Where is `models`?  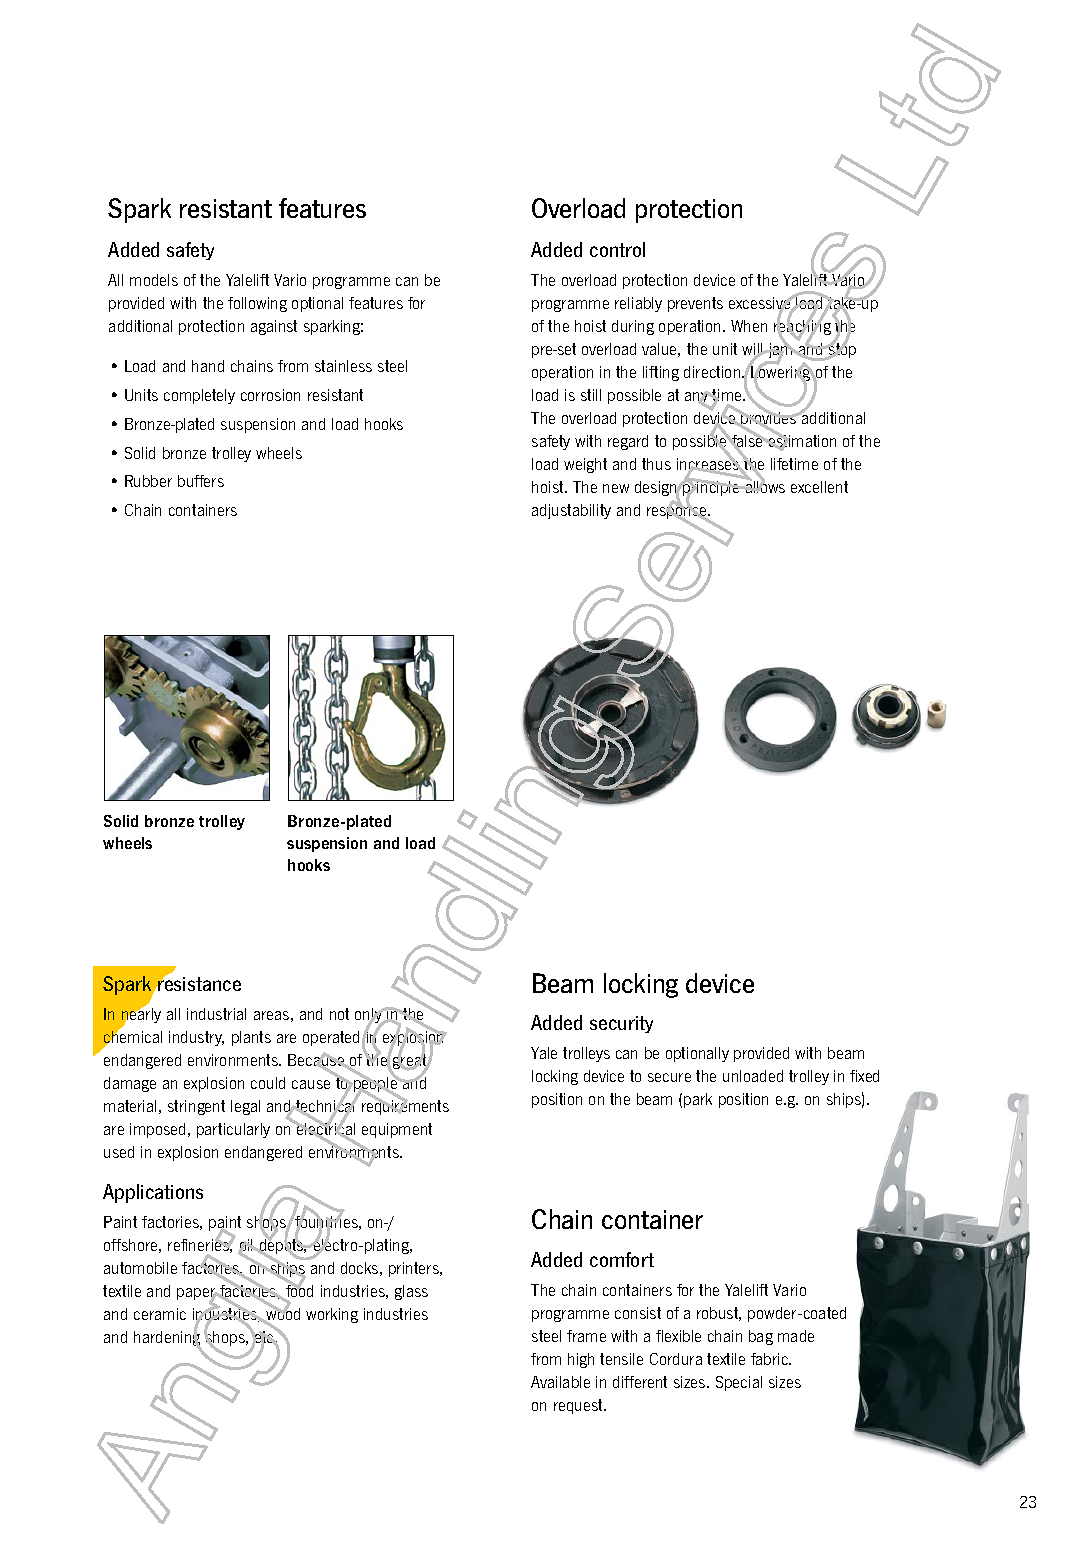
models is located at coordinates (154, 280).
